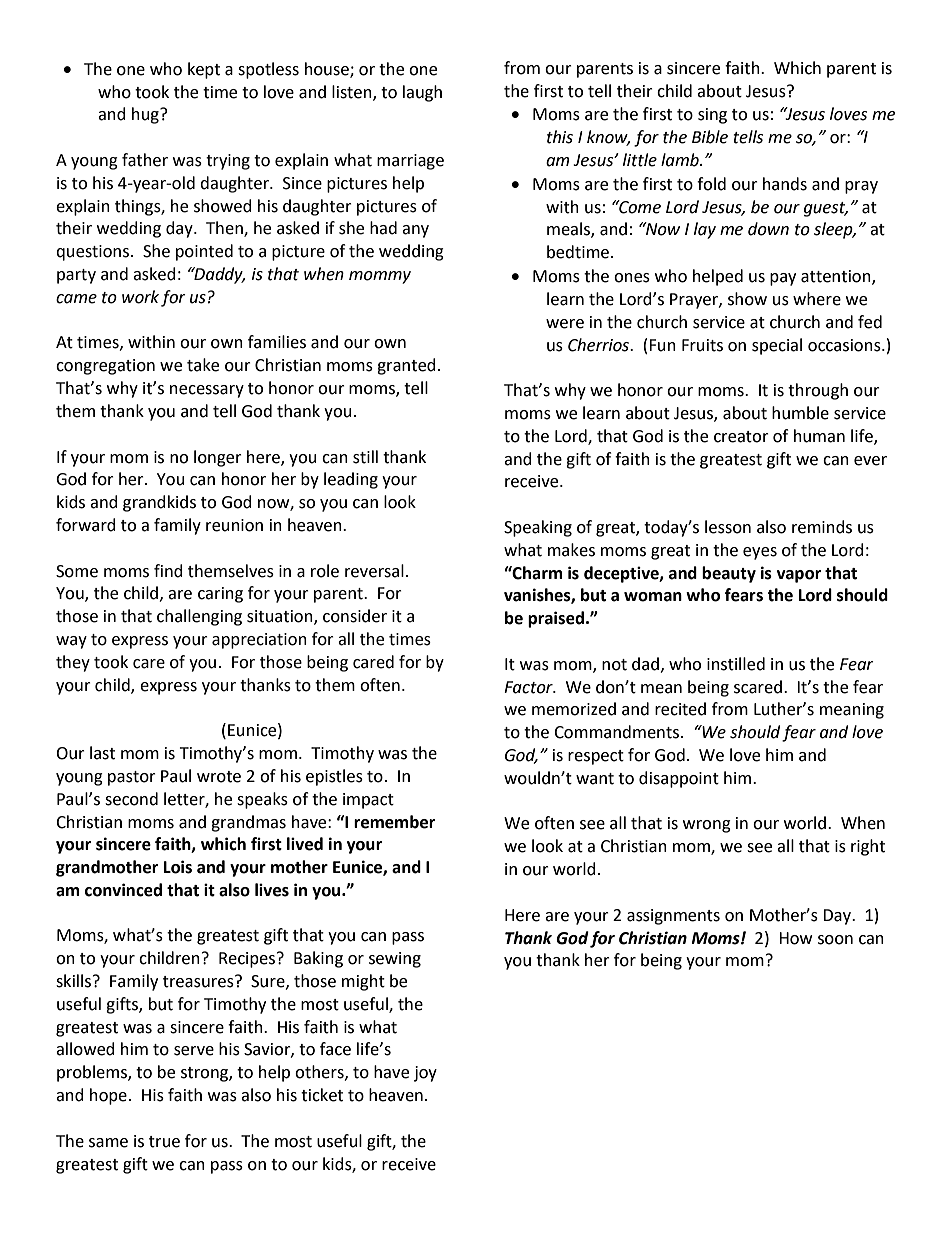 The height and width of the page is (1233, 952). I want to click on laugh, so click(422, 93).
